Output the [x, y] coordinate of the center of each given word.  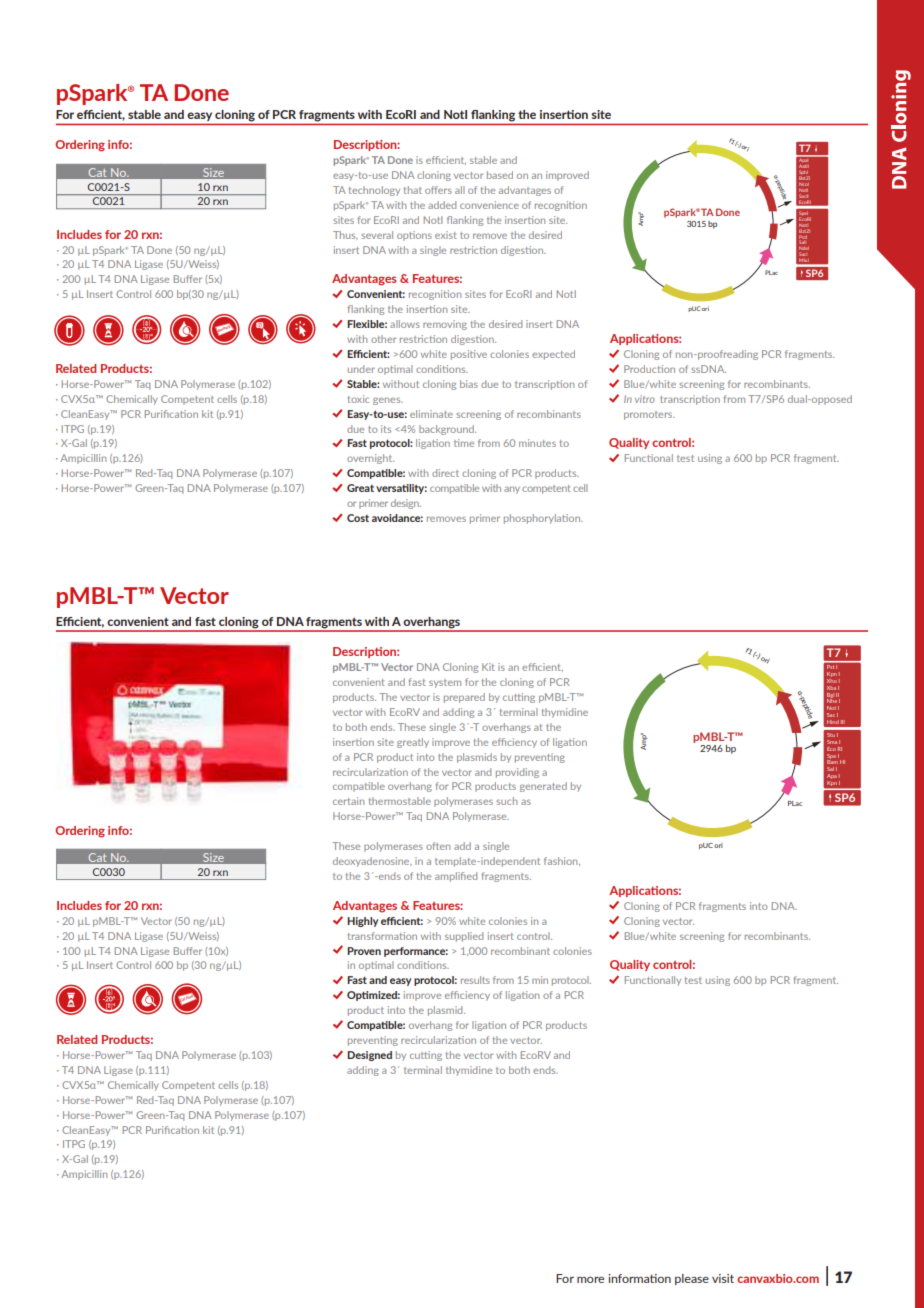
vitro [645, 399]
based [500, 175]
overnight [370, 459]
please [692, 1279]
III [843, 722]
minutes [537, 443]
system [445, 683]
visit [723, 1278]
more [590, 1280]
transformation [382, 936]
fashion [562, 861]
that [413, 190]
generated [543, 787]
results [475, 980]
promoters [649, 415]
